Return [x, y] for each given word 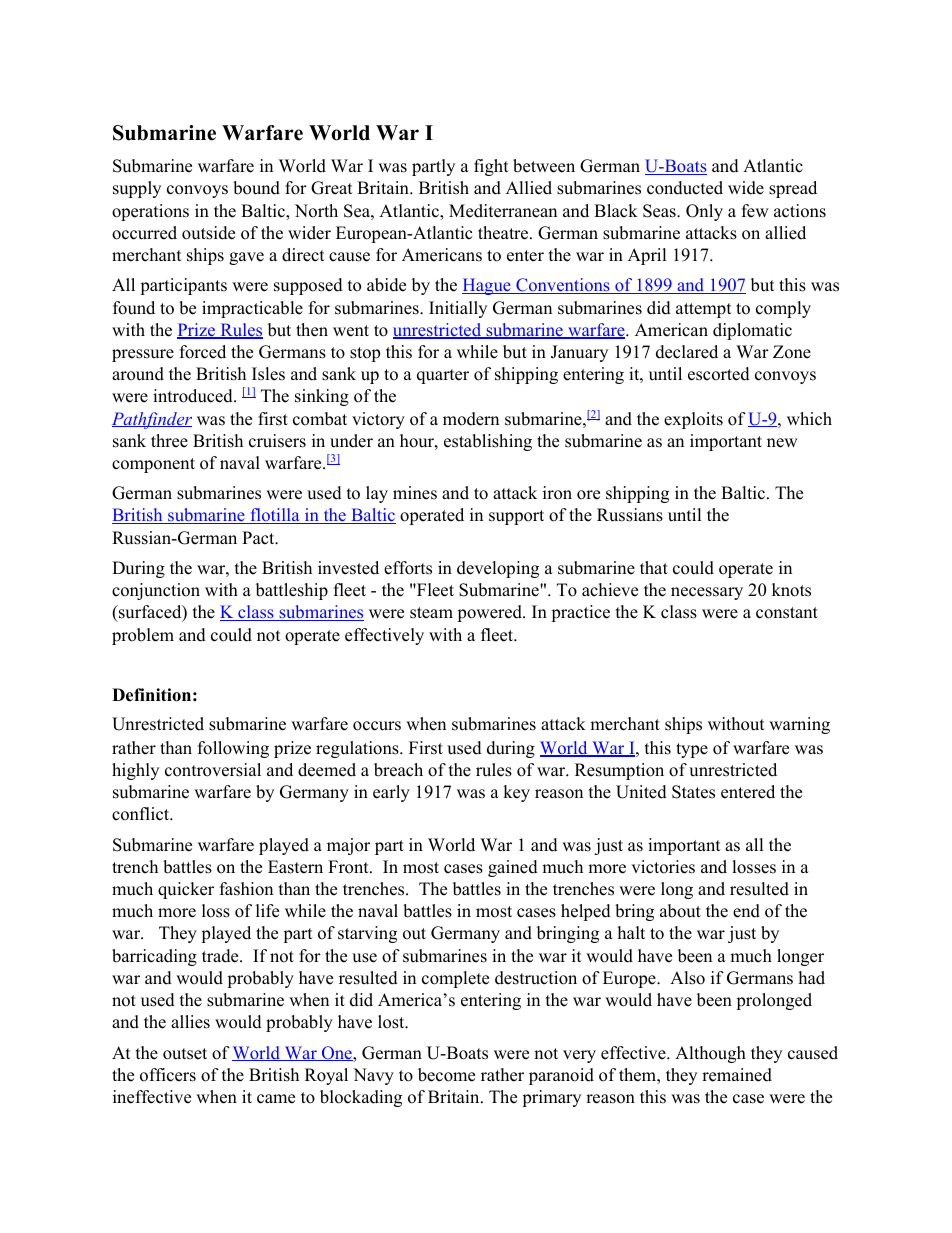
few [755, 211]
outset [185, 1054]
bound [256, 188]
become [446, 1075]
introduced [194, 396]
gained [513, 868]
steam [431, 613]
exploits [693, 420]
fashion [246, 889]
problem [143, 636]
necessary [707, 593]
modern [471, 419]
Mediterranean [503, 211]
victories [663, 867]
